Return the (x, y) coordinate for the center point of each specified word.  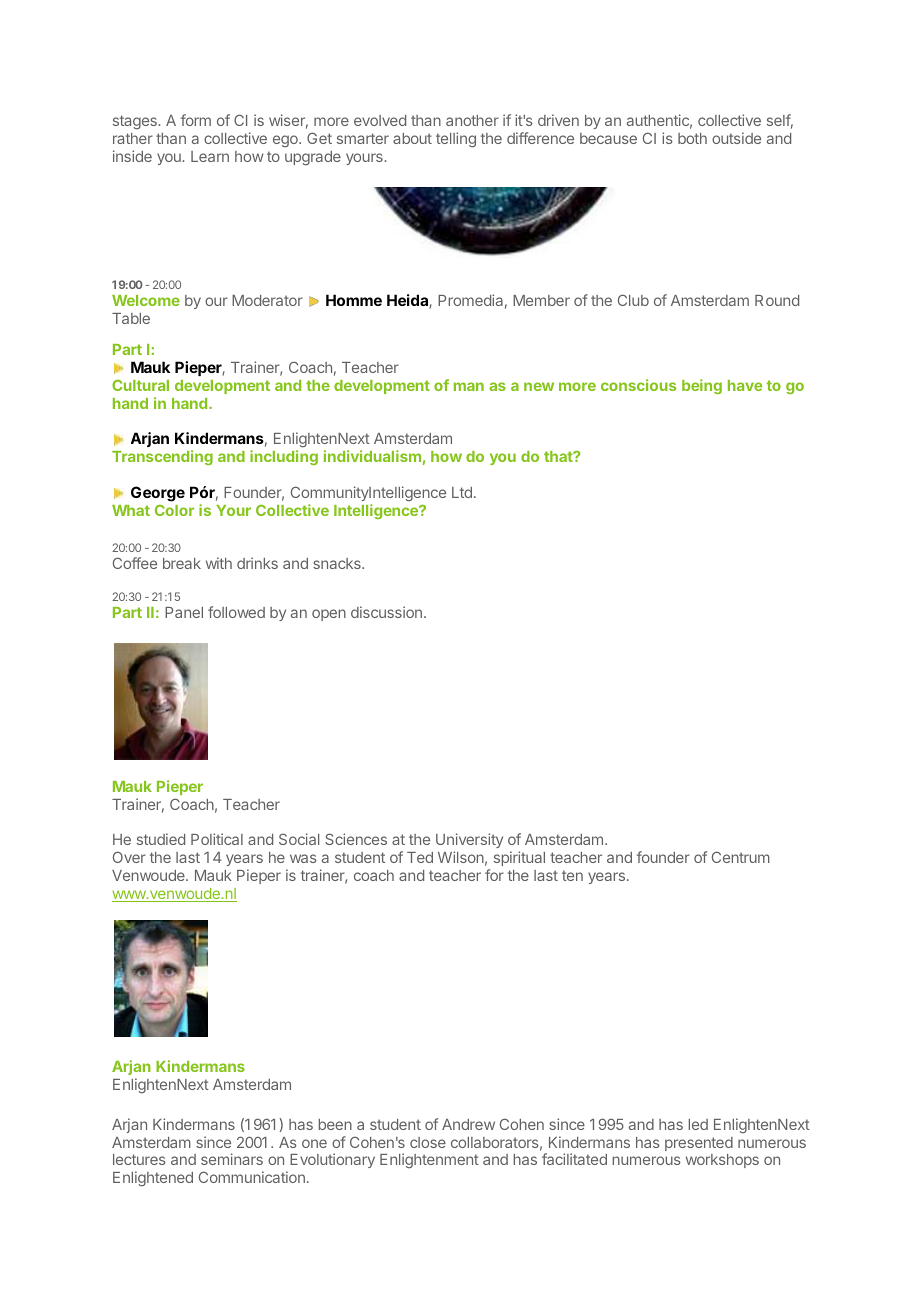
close (428, 1142)
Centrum (741, 857)
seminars (232, 1159)
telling (456, 139)
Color (174, 510)
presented (699, 1144)
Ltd (462, 492)
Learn (210, 156)
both (692, 138)
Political (217, 839)
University (469, 842)
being (702, 386)
